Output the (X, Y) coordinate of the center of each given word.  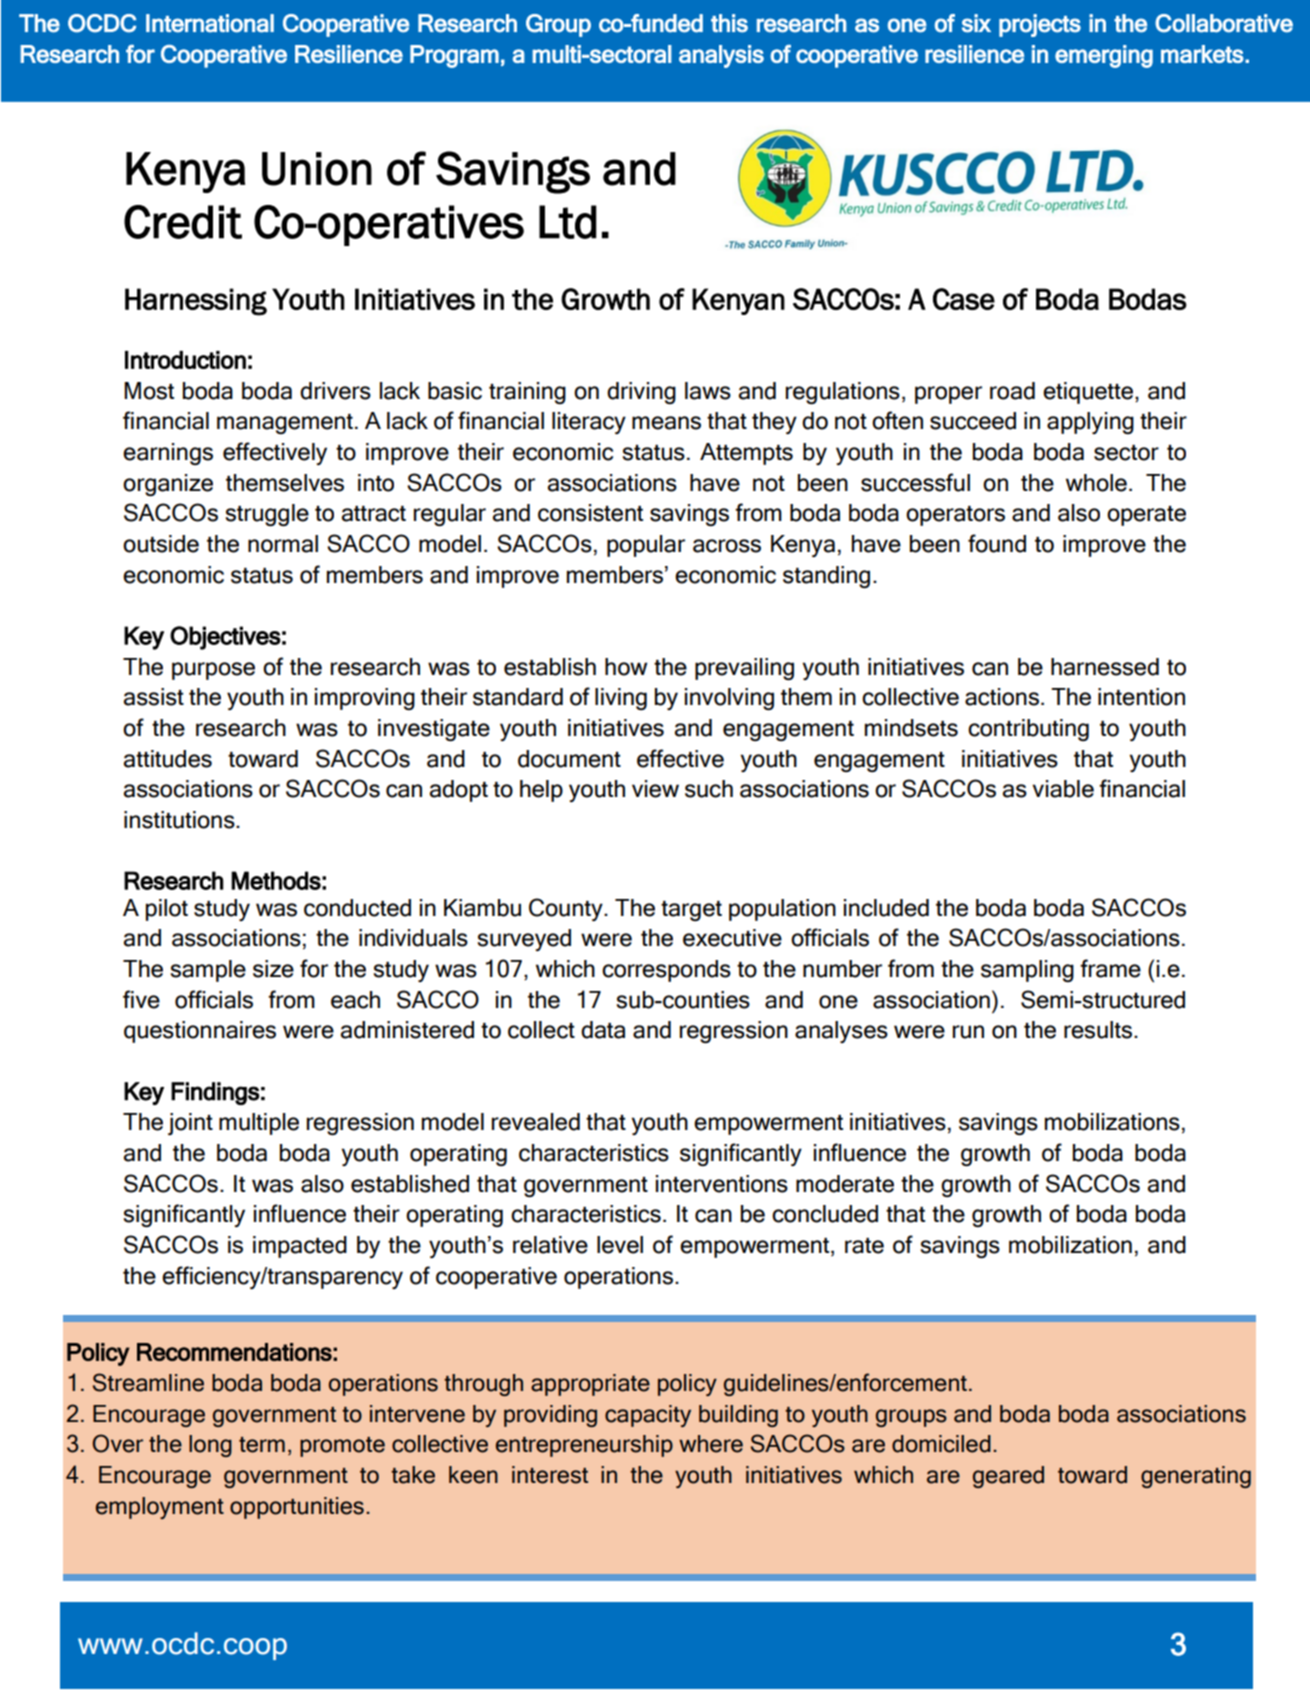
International (210, 23)
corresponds (666, 971)
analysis (721, 56)
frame (1110, 968)
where (711, 1444)
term (262, 1445)
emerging (1104, 56)
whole (1096, 483)
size (273, 969)
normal (283, 544)
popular (646, 546)
